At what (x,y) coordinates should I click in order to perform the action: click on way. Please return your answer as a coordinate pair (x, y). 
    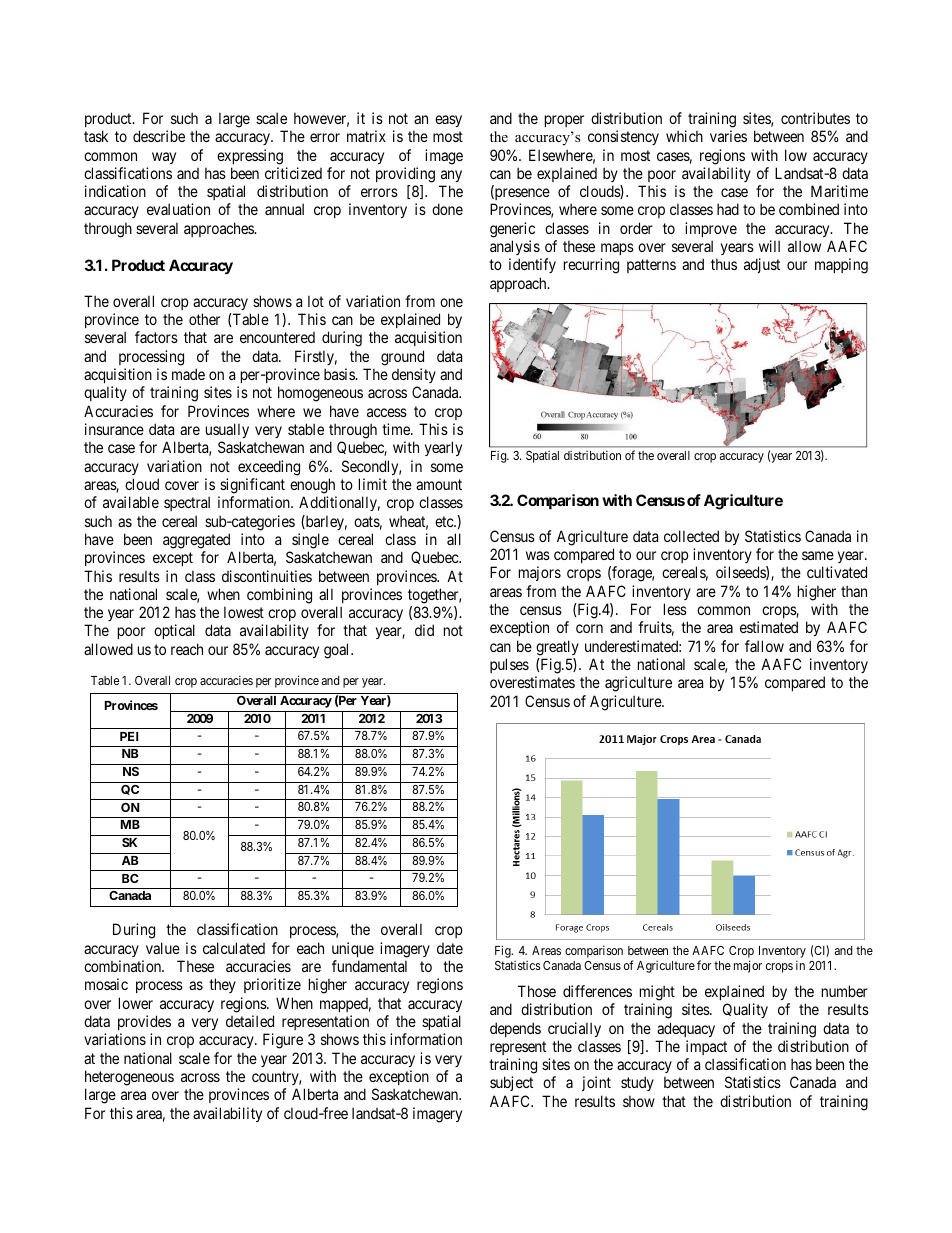
    Looking at the image, I should click on (164, 158).
